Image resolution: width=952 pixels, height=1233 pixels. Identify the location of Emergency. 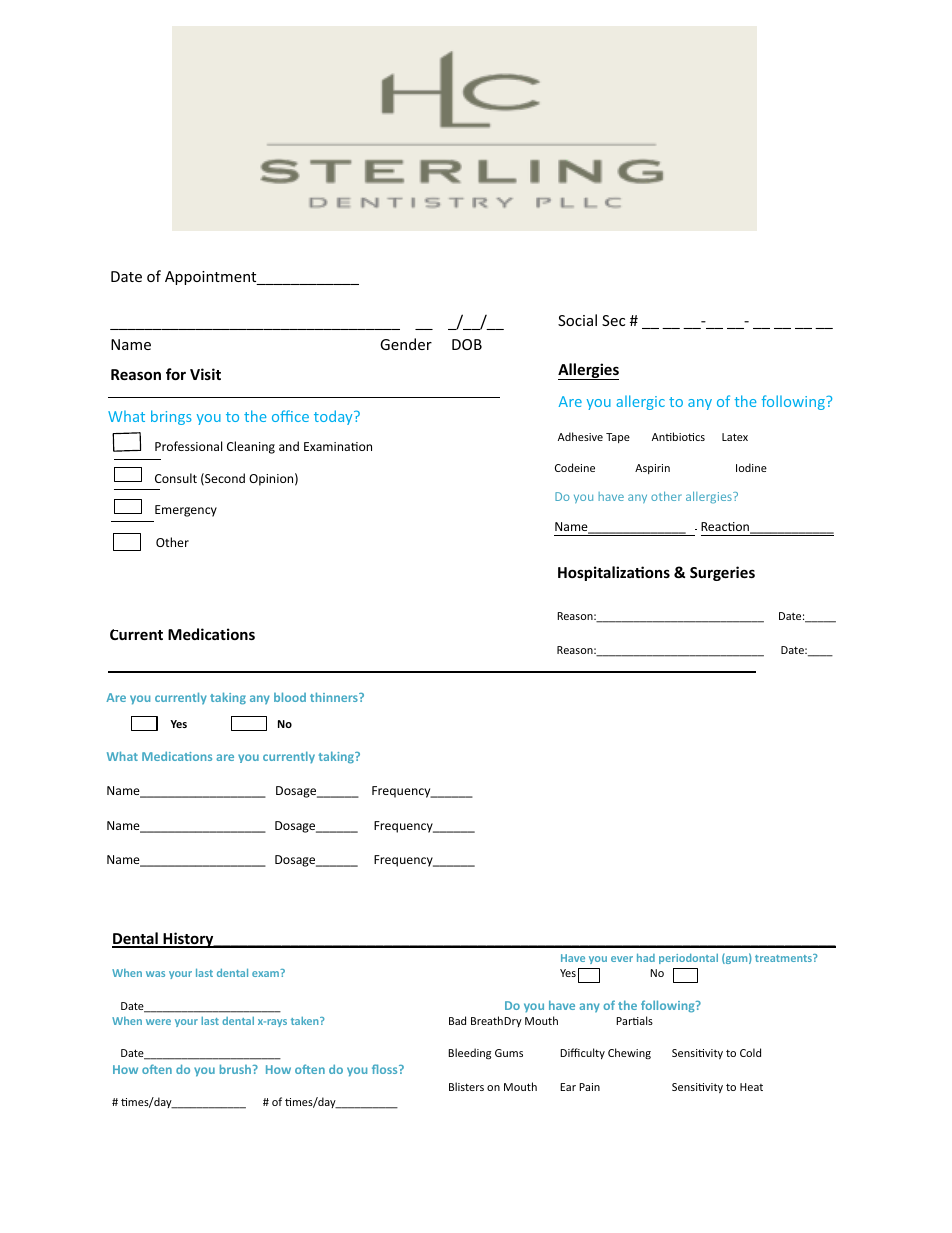
(186, 511).
